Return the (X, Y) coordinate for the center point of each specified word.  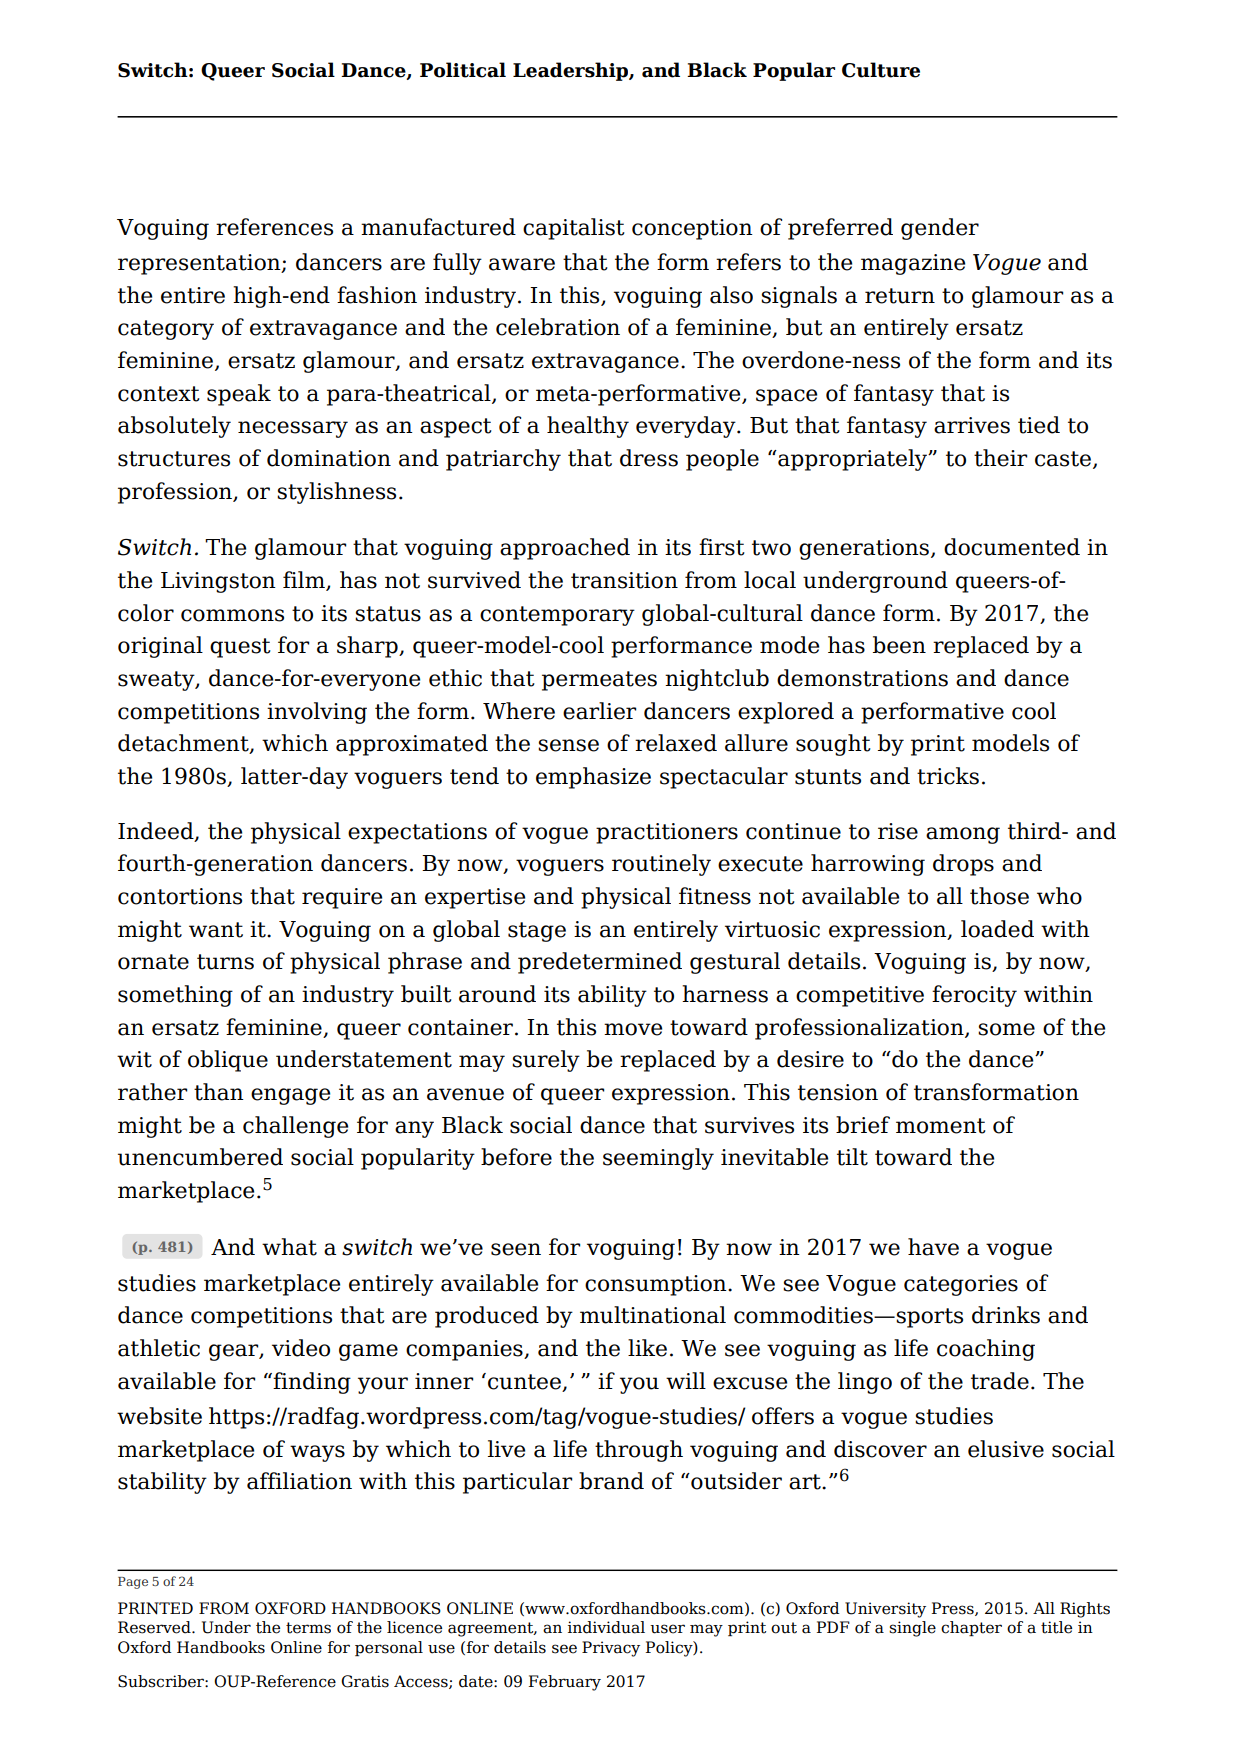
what (289, 1247)
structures (174, 459)
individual (606, 1627)
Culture (881, 70)
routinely (661, 865)
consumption (657, 1285)
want (216, 930)
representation (200, 264)
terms (308, 1628)
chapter (971, 1628)
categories (961, 1285)
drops (963, 865)
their (1000, 458)
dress (649, 458)
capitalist (574, 229)
